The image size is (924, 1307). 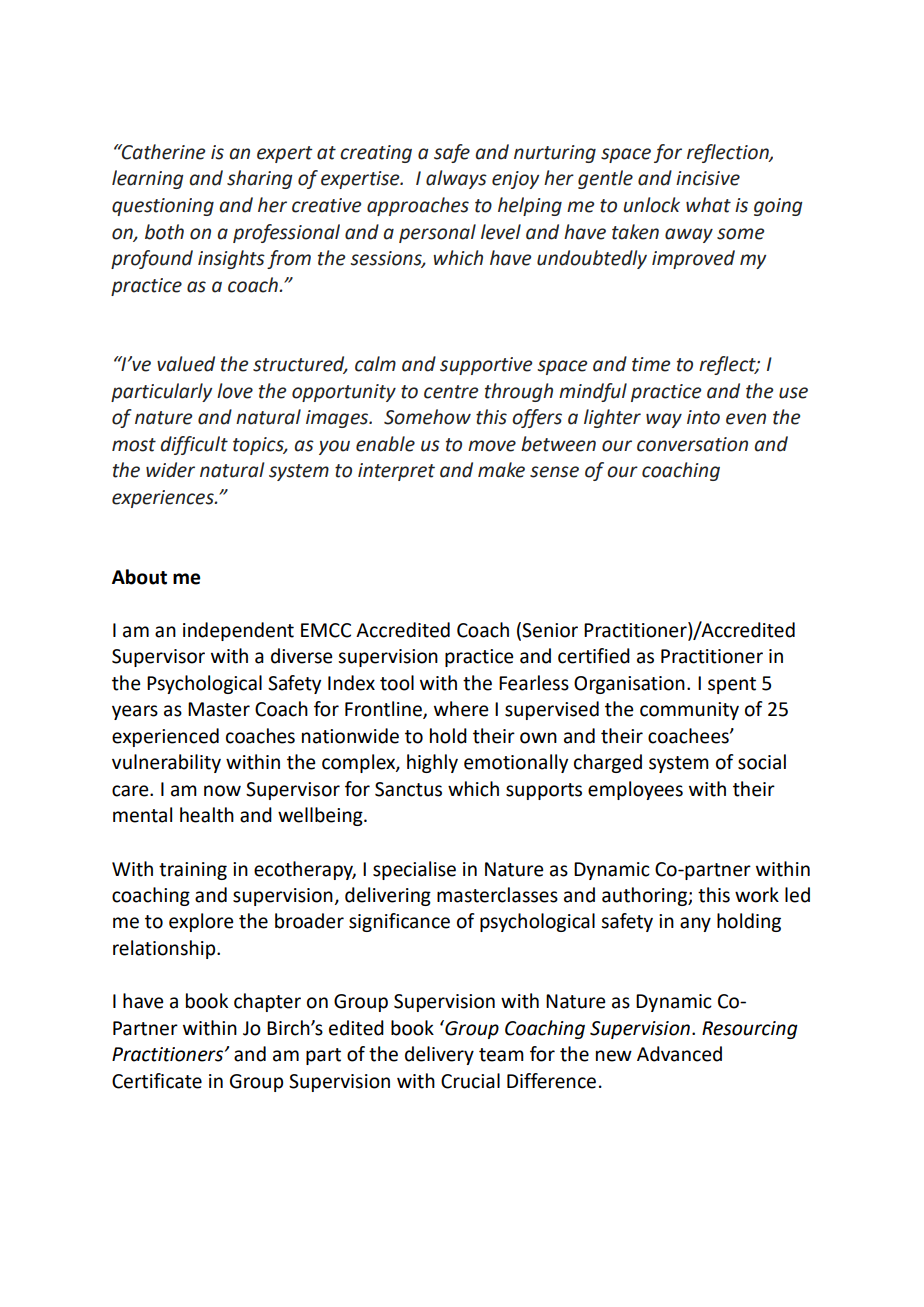 I want to click on Certificate, so click(x=157, y=1081).
